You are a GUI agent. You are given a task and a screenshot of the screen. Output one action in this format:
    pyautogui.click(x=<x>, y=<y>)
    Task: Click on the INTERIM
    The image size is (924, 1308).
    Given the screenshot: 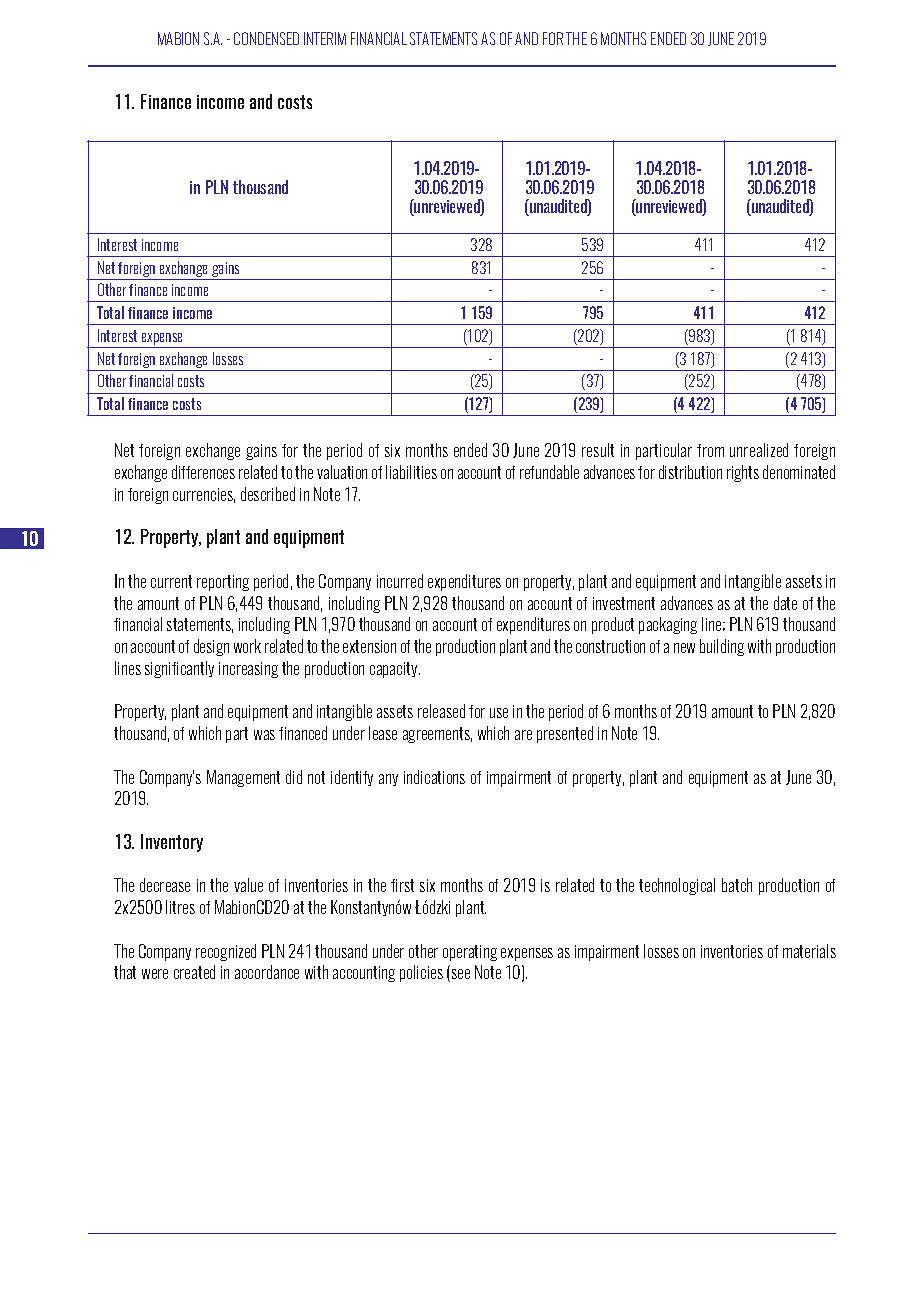 What is the action you would take?
    pyautogui.click(x=325, y=38)
